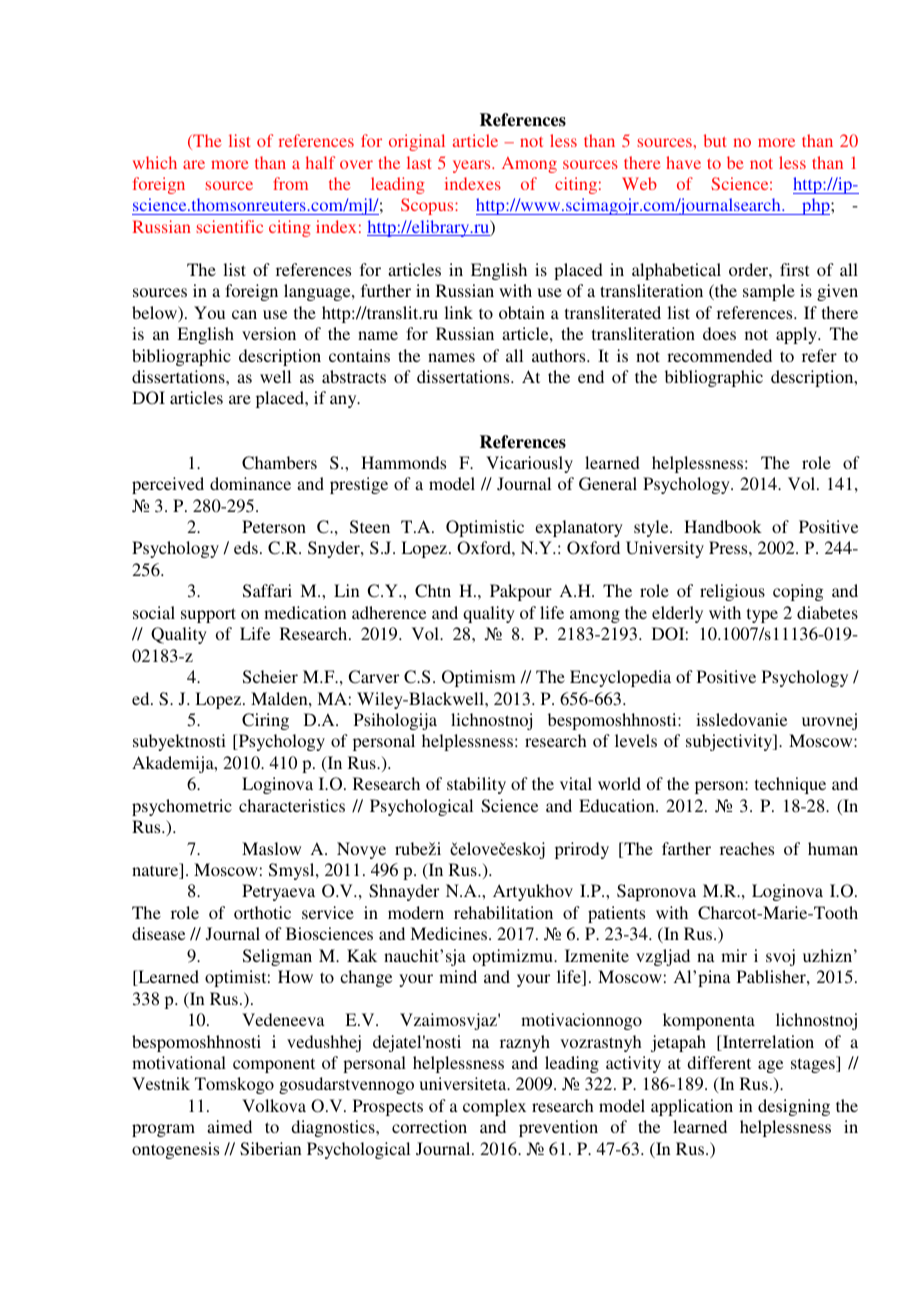  Describe the element at coordinates (762, 615) in the image. I see `type` at that location.
